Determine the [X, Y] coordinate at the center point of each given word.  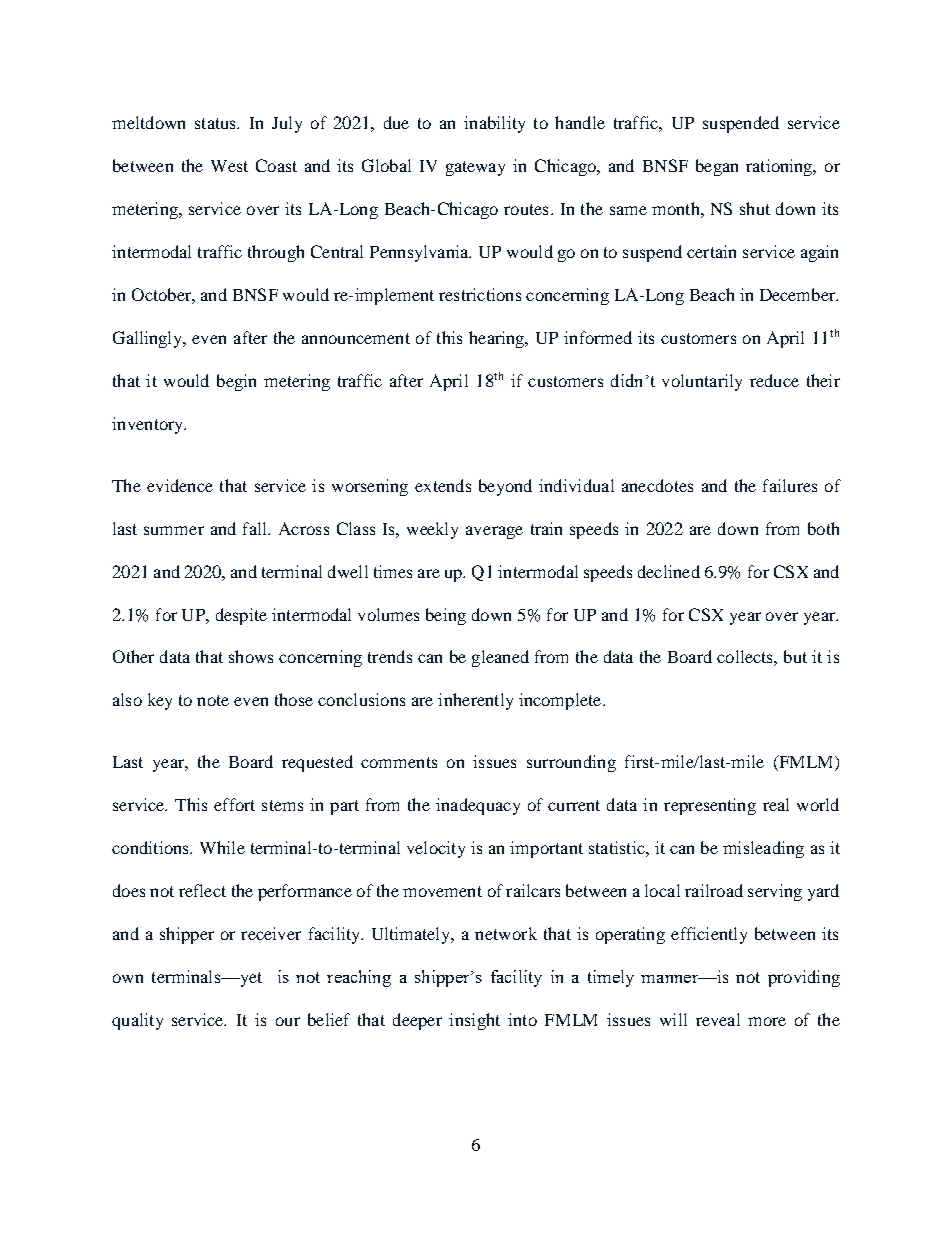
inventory [149, 425]
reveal [718, 1019]
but [795, 656]
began [717, 167]
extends [443, 485]
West [229, 166]
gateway [475, 168]
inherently [475, 701]
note [213, 700]
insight [474, 1021]
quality [137, 1021]
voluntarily [702, 382]
